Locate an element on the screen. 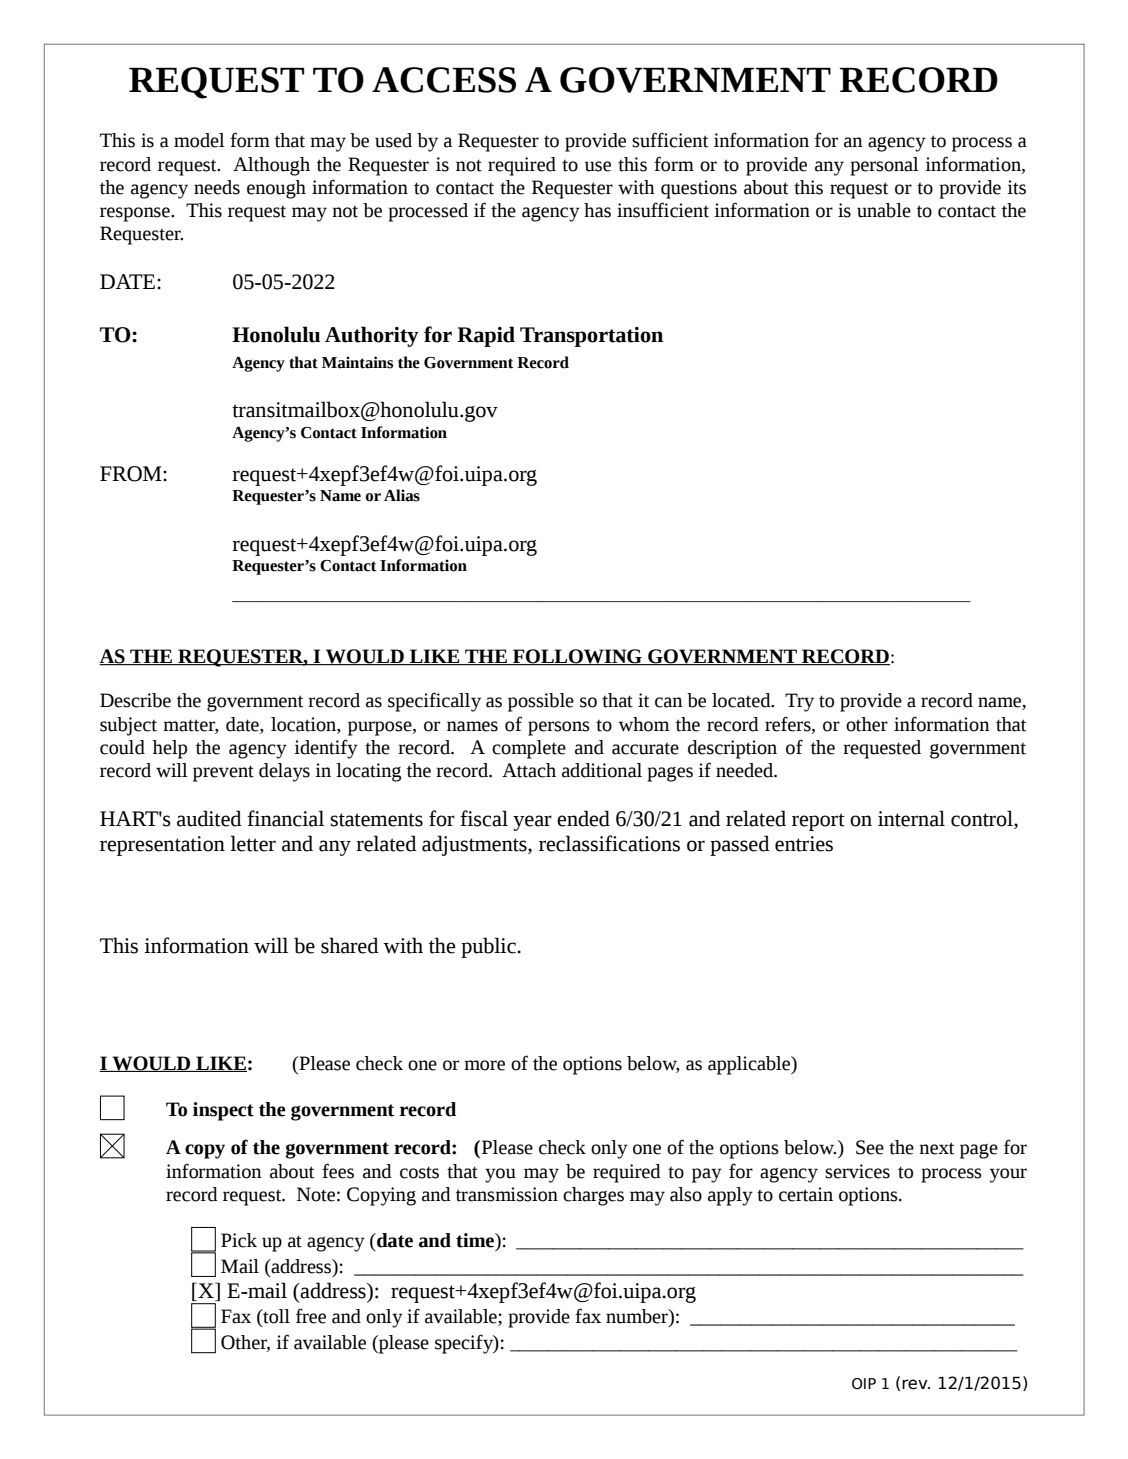 This screenshot has height=1459, width=1128. Pick is located at coordinates (239, 1240).
